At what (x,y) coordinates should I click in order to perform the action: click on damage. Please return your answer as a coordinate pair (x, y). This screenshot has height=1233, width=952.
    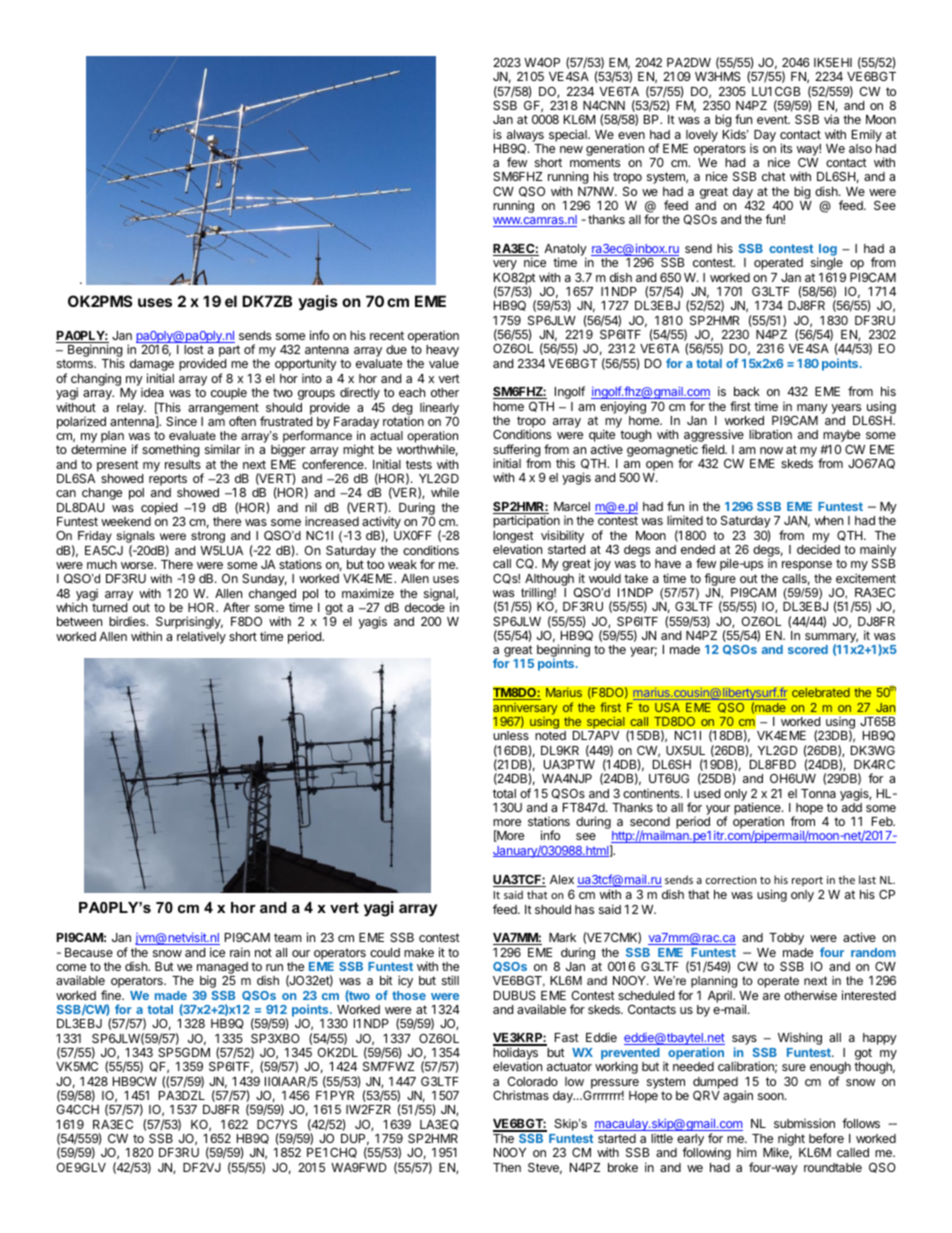
    Looking at the image, I should click on (152, 366).
